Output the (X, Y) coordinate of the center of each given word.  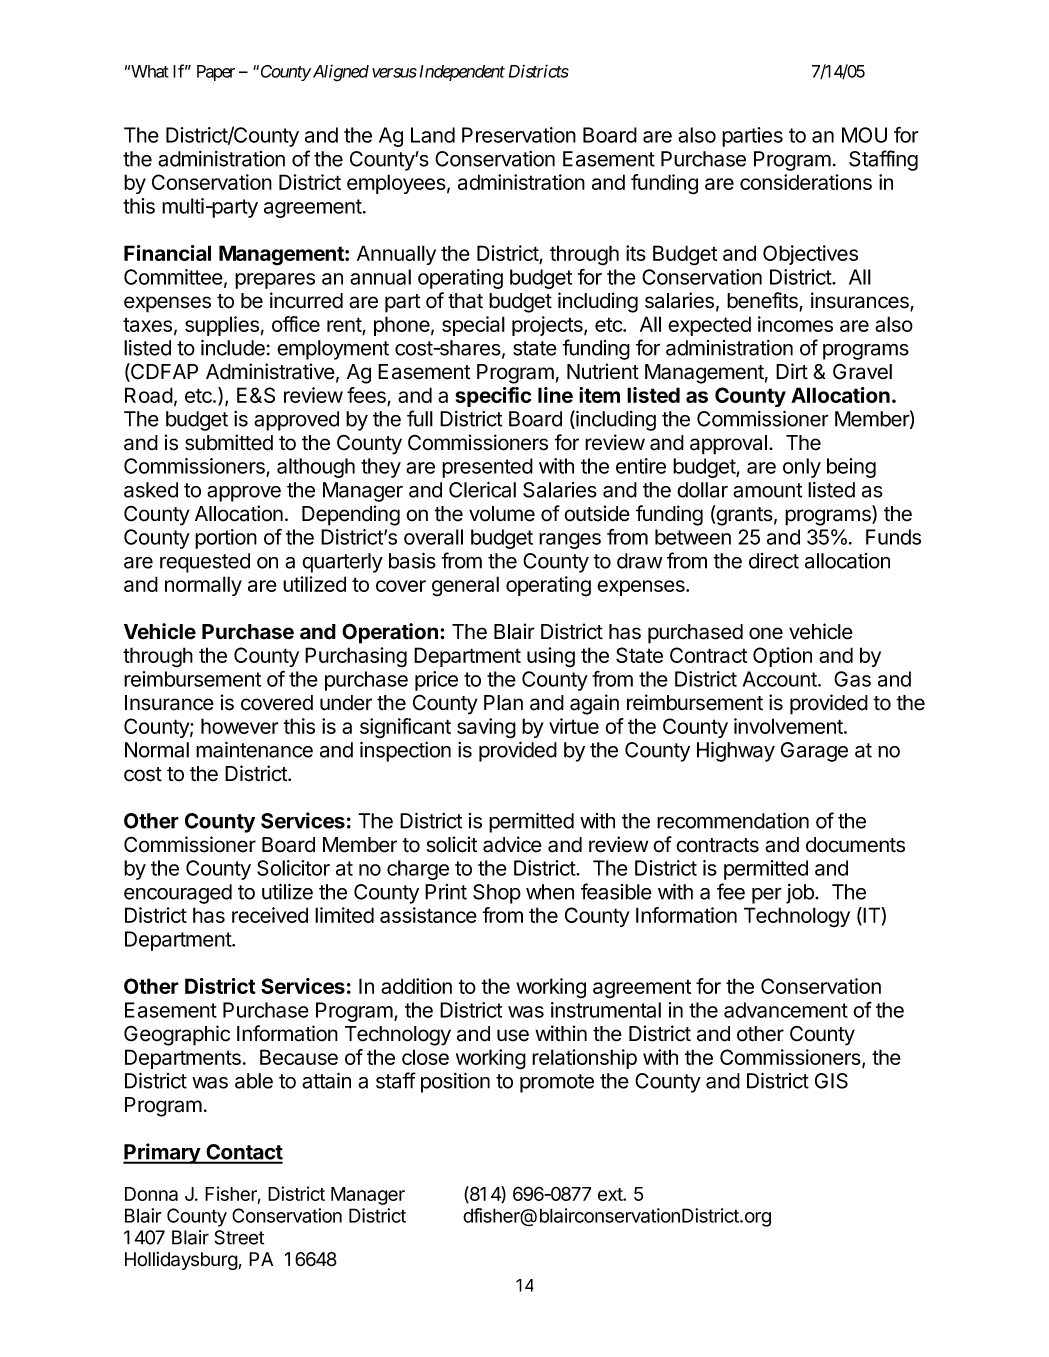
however (240, 726)
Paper (216, 73)
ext (611, 1194)
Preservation (519, 135)
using (551, 657)
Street (239, 1237)
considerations (806, 182)
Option (782, 657)
